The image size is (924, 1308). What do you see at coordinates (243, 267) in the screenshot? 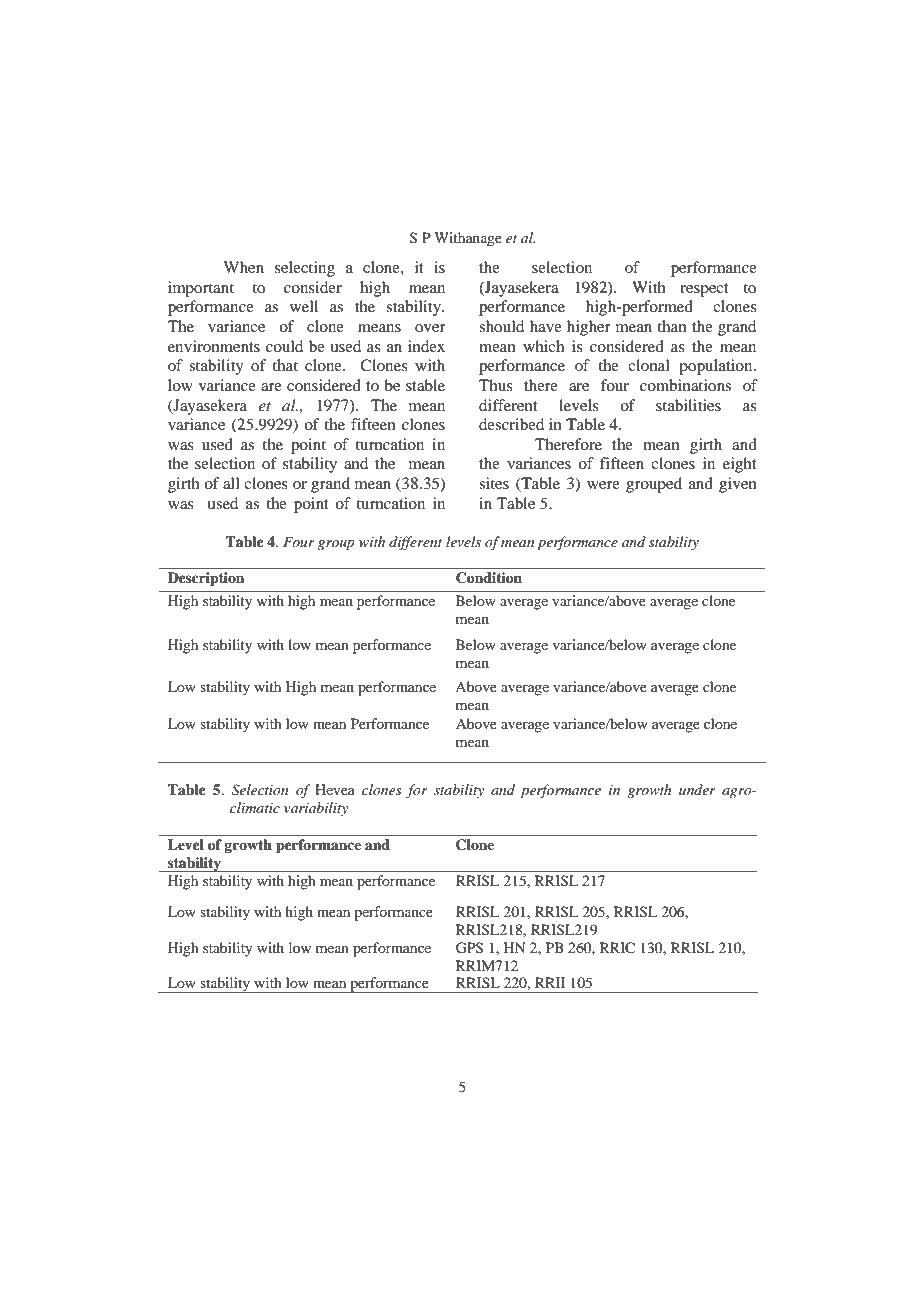
I see `When` at bounding box center [243, 267].
